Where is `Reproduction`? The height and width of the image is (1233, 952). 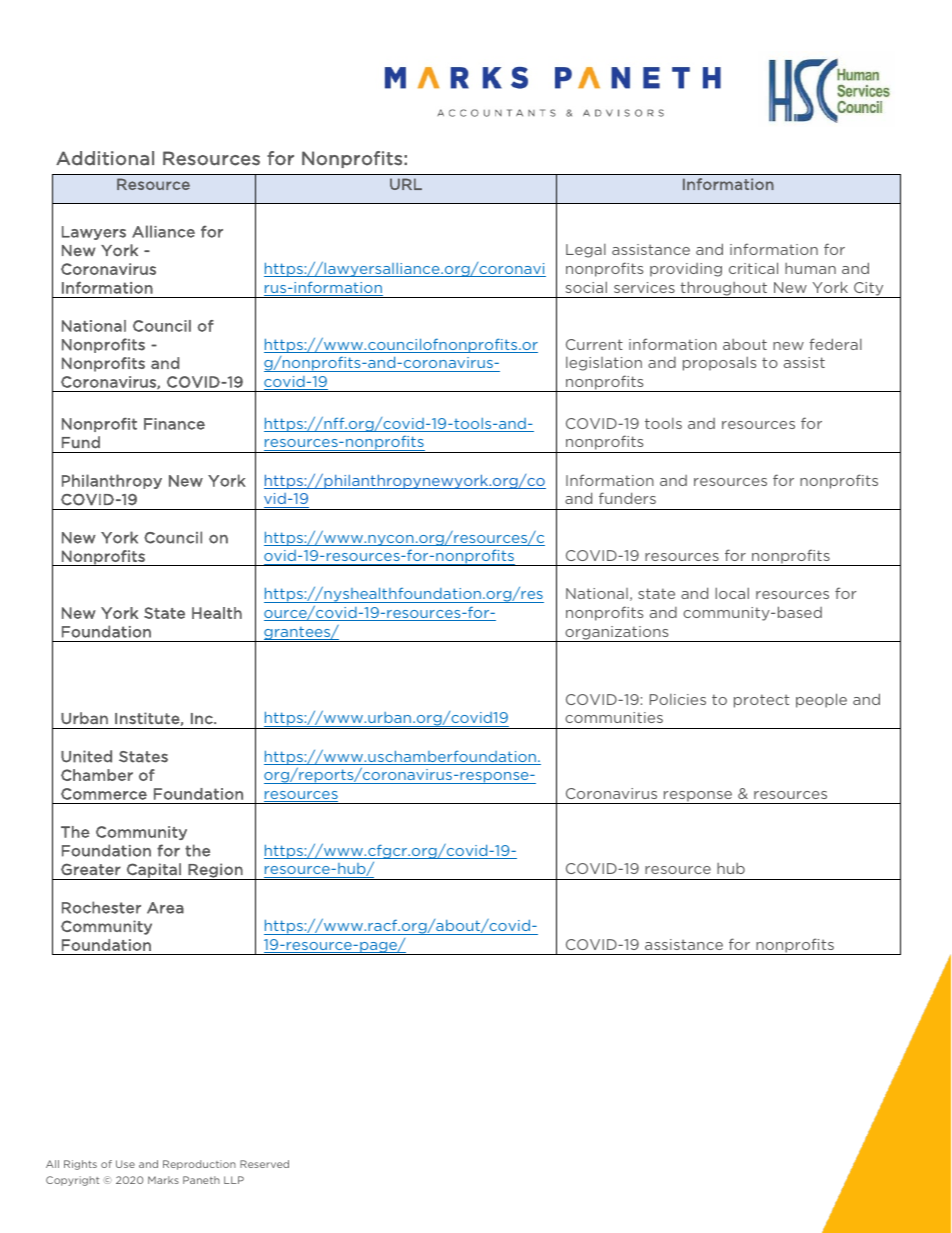
Reproduction is located at coordinates (199, 1165).
